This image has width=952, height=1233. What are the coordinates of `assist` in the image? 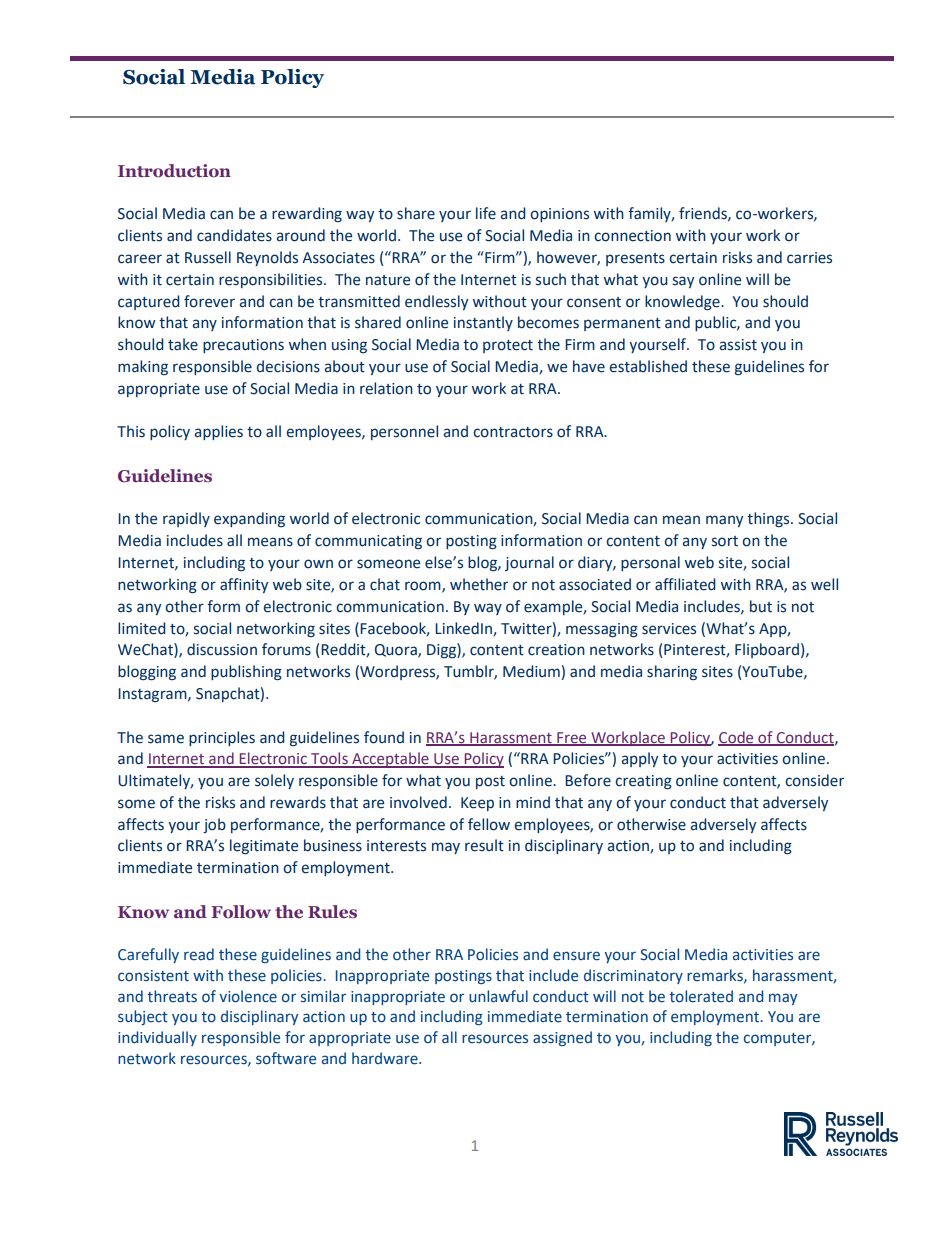 It's located at (738, 345).
